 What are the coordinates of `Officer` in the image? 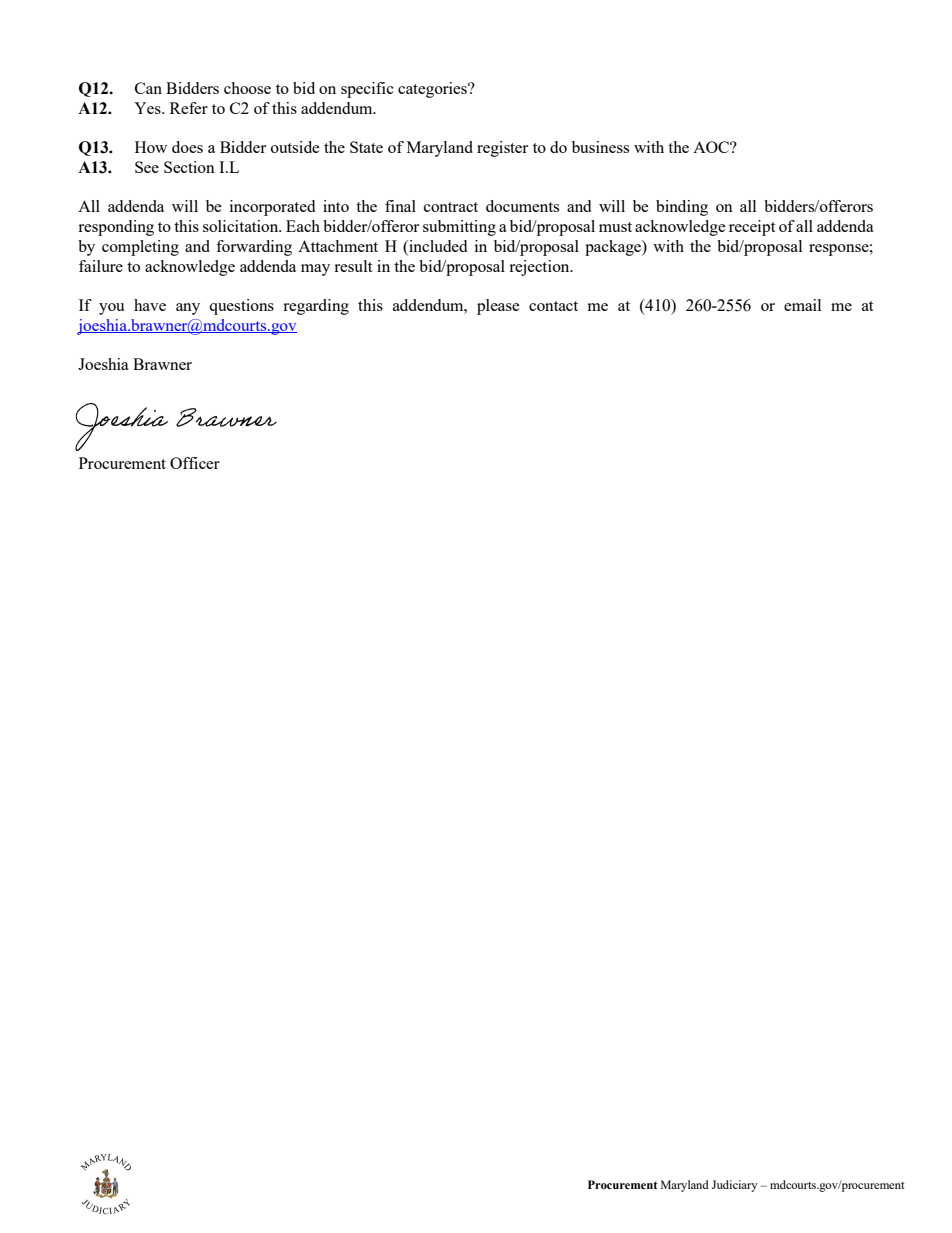 It's located at (195, 463).
